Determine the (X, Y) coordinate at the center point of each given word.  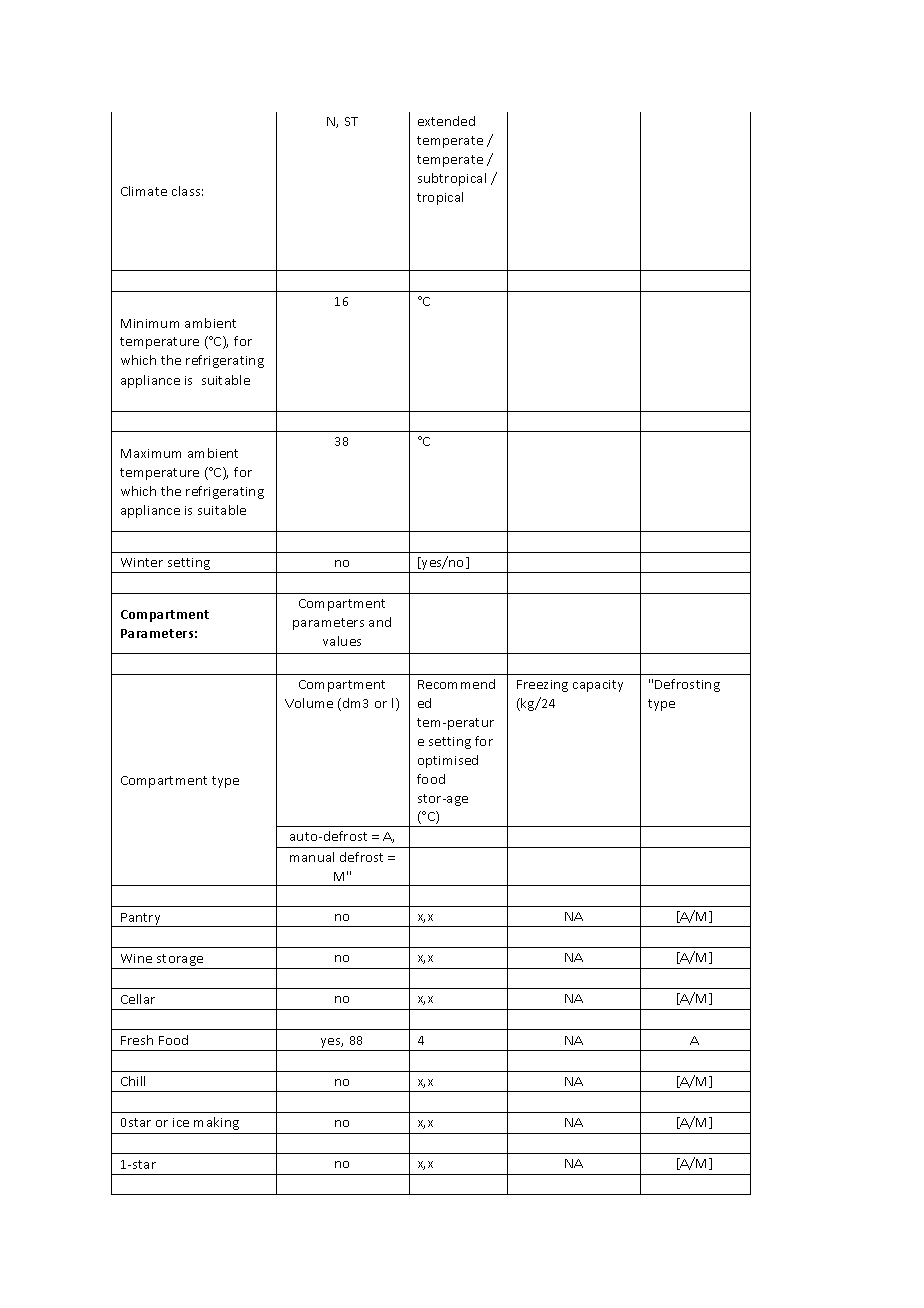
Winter (142, 562)
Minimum (150, 323)
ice (181, 1122)
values (342, 641)
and (380, 622)
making (216, 1123)
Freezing (542, 686)
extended (446, 121)
